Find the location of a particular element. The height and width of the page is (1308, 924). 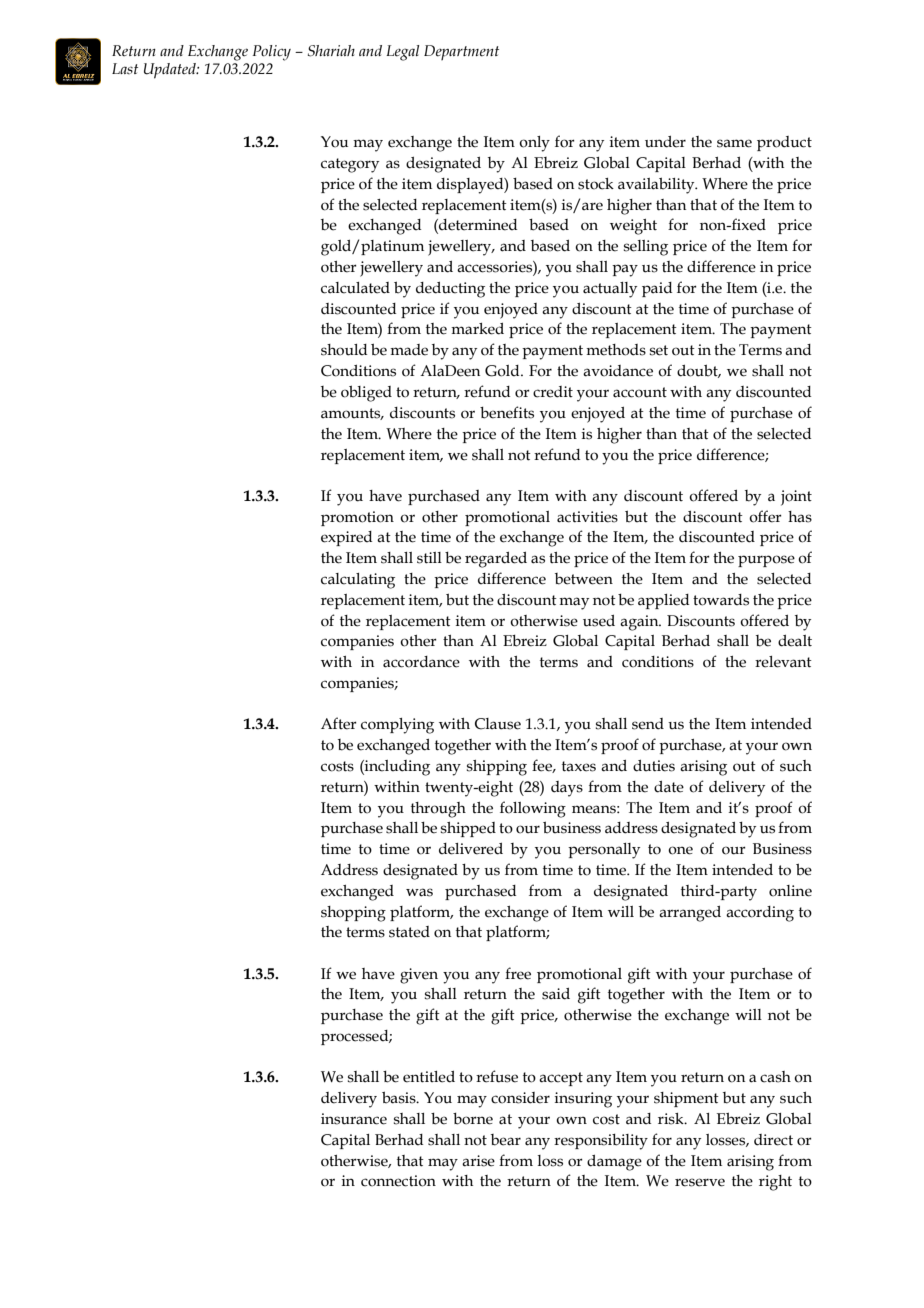

insurance is located at coordinates (354, 1119).
